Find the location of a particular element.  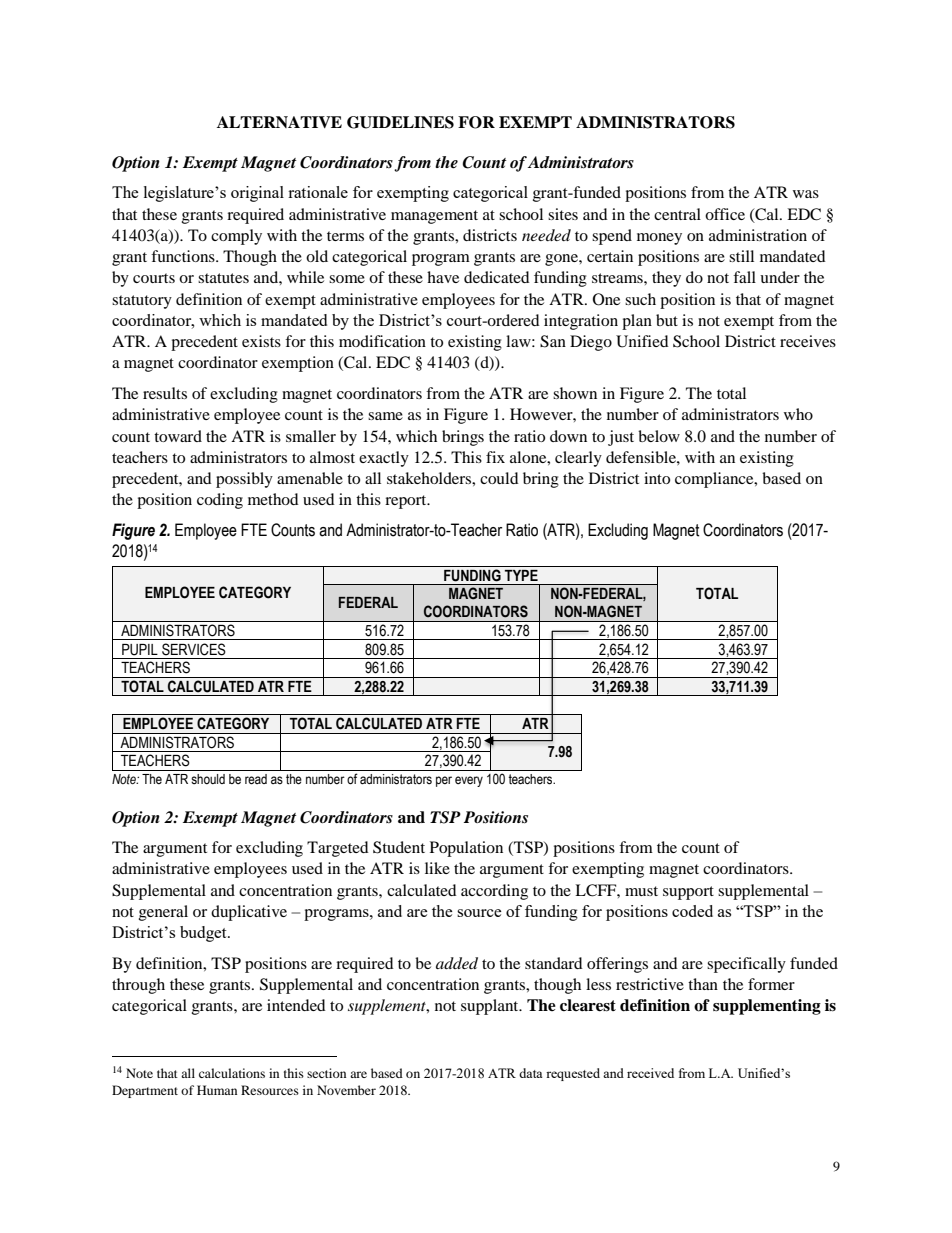

support is located at coordinates (688, 893).
